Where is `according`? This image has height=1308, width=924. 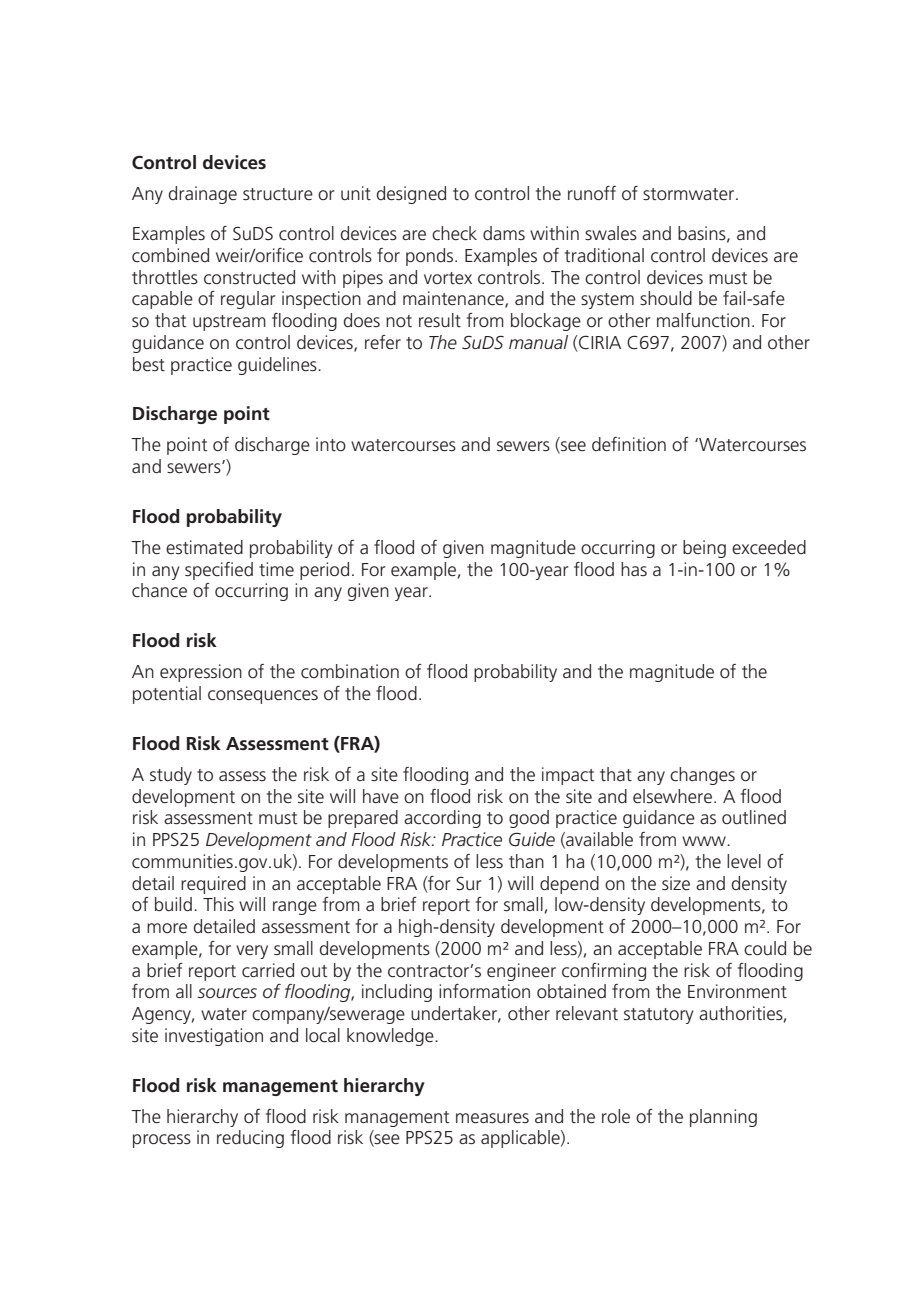
according is located at coordinates (442, 819).
